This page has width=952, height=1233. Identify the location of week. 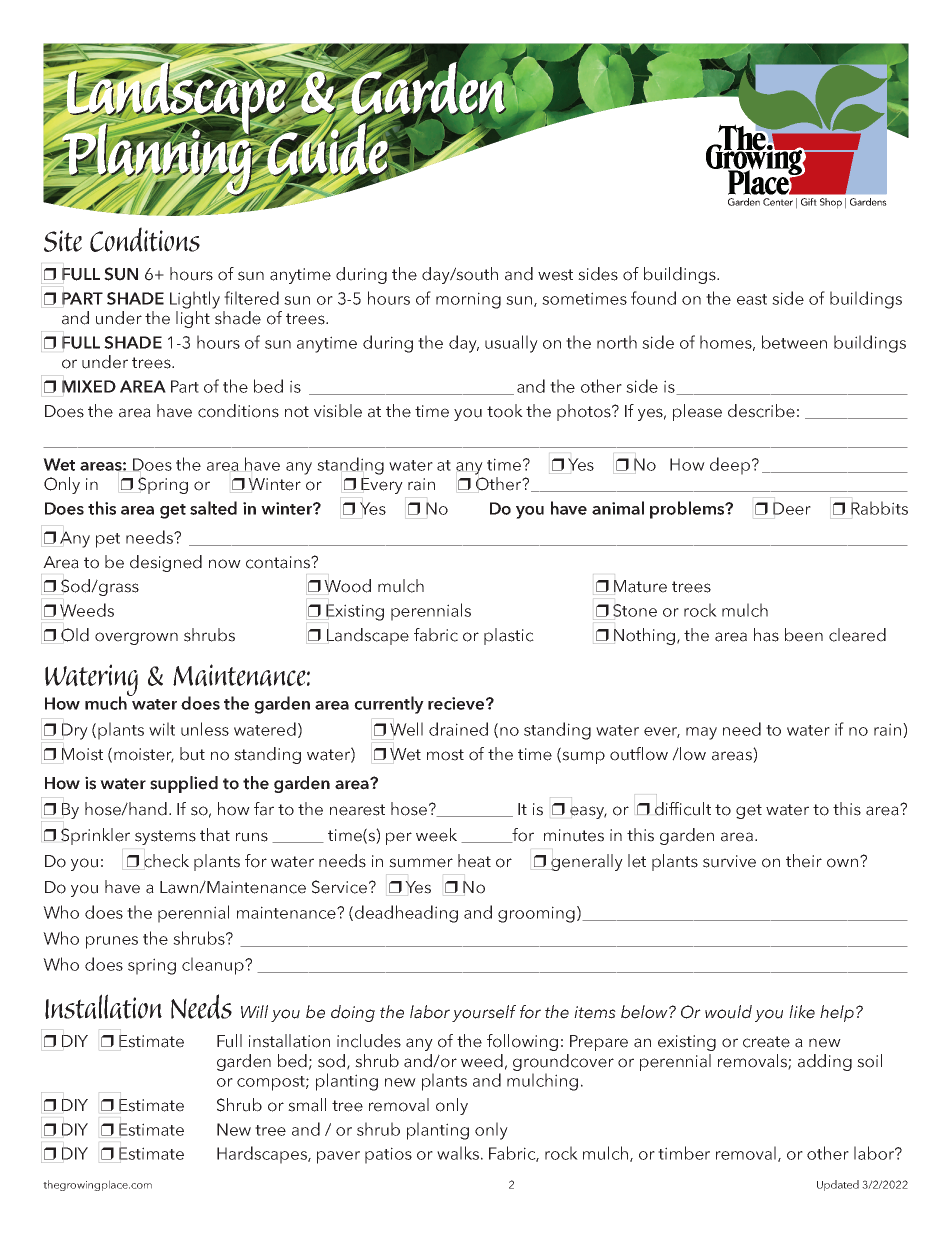
(436, 835).
